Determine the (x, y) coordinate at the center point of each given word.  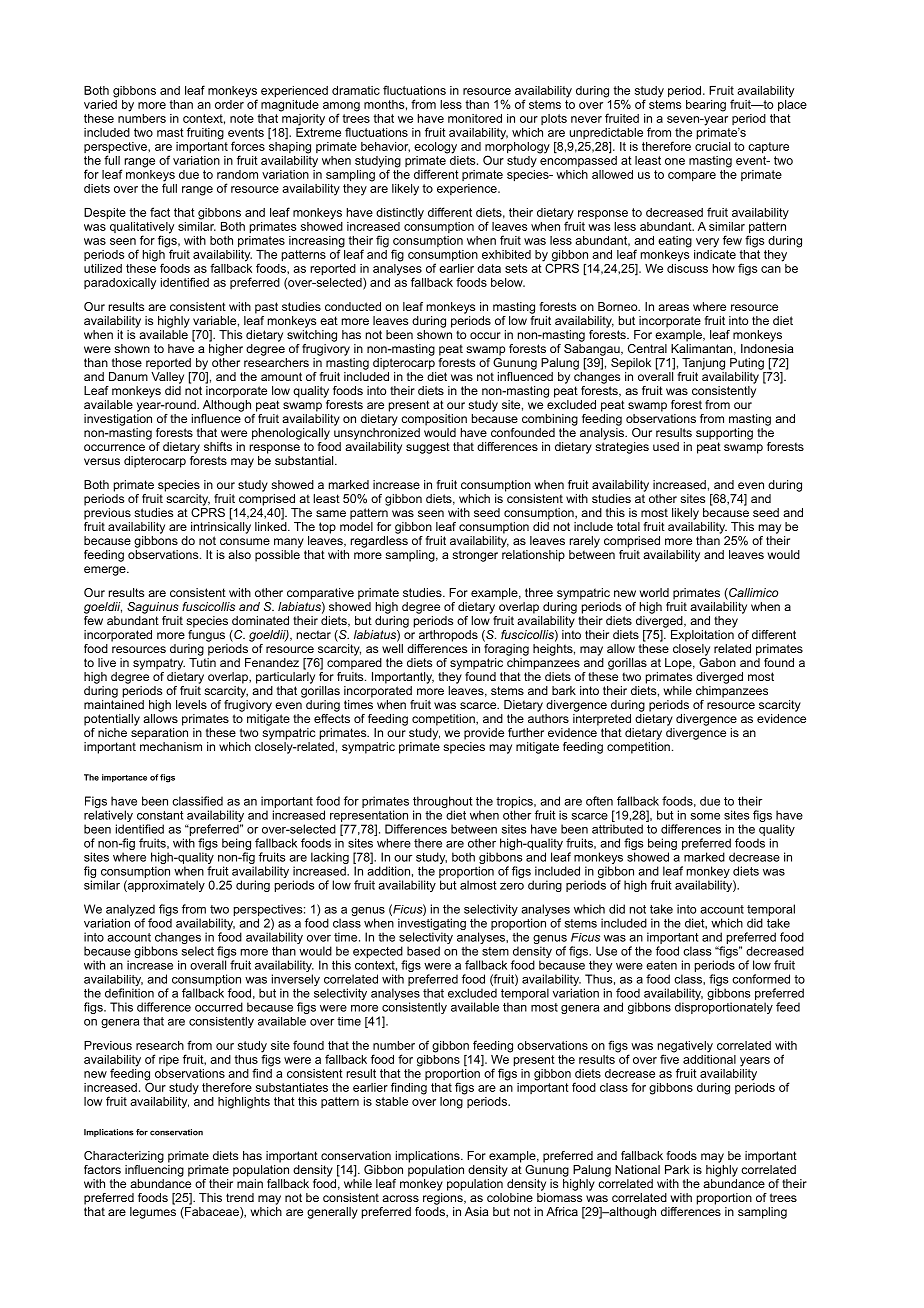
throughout (442, 803)
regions (444, 1199)
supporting (724, 434)
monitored (475, 118)
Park (677, 1169)
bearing (706, 106)
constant (160, 815)
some (705, 816)
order (229, 104)
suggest (428, 448)
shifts (218, 446)
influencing (154, 1169)
